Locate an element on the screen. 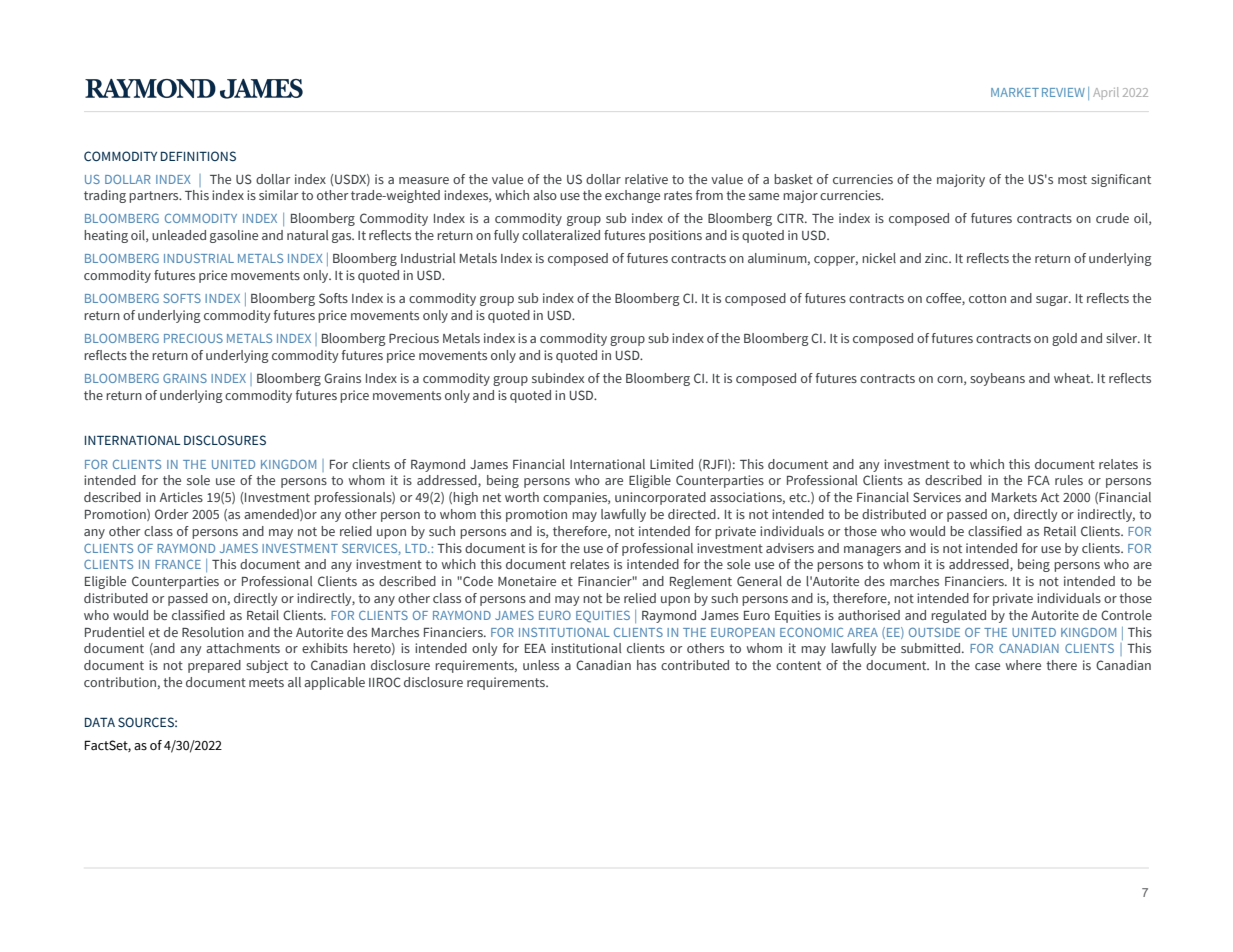  relative is located at coordinates (646, 179).
